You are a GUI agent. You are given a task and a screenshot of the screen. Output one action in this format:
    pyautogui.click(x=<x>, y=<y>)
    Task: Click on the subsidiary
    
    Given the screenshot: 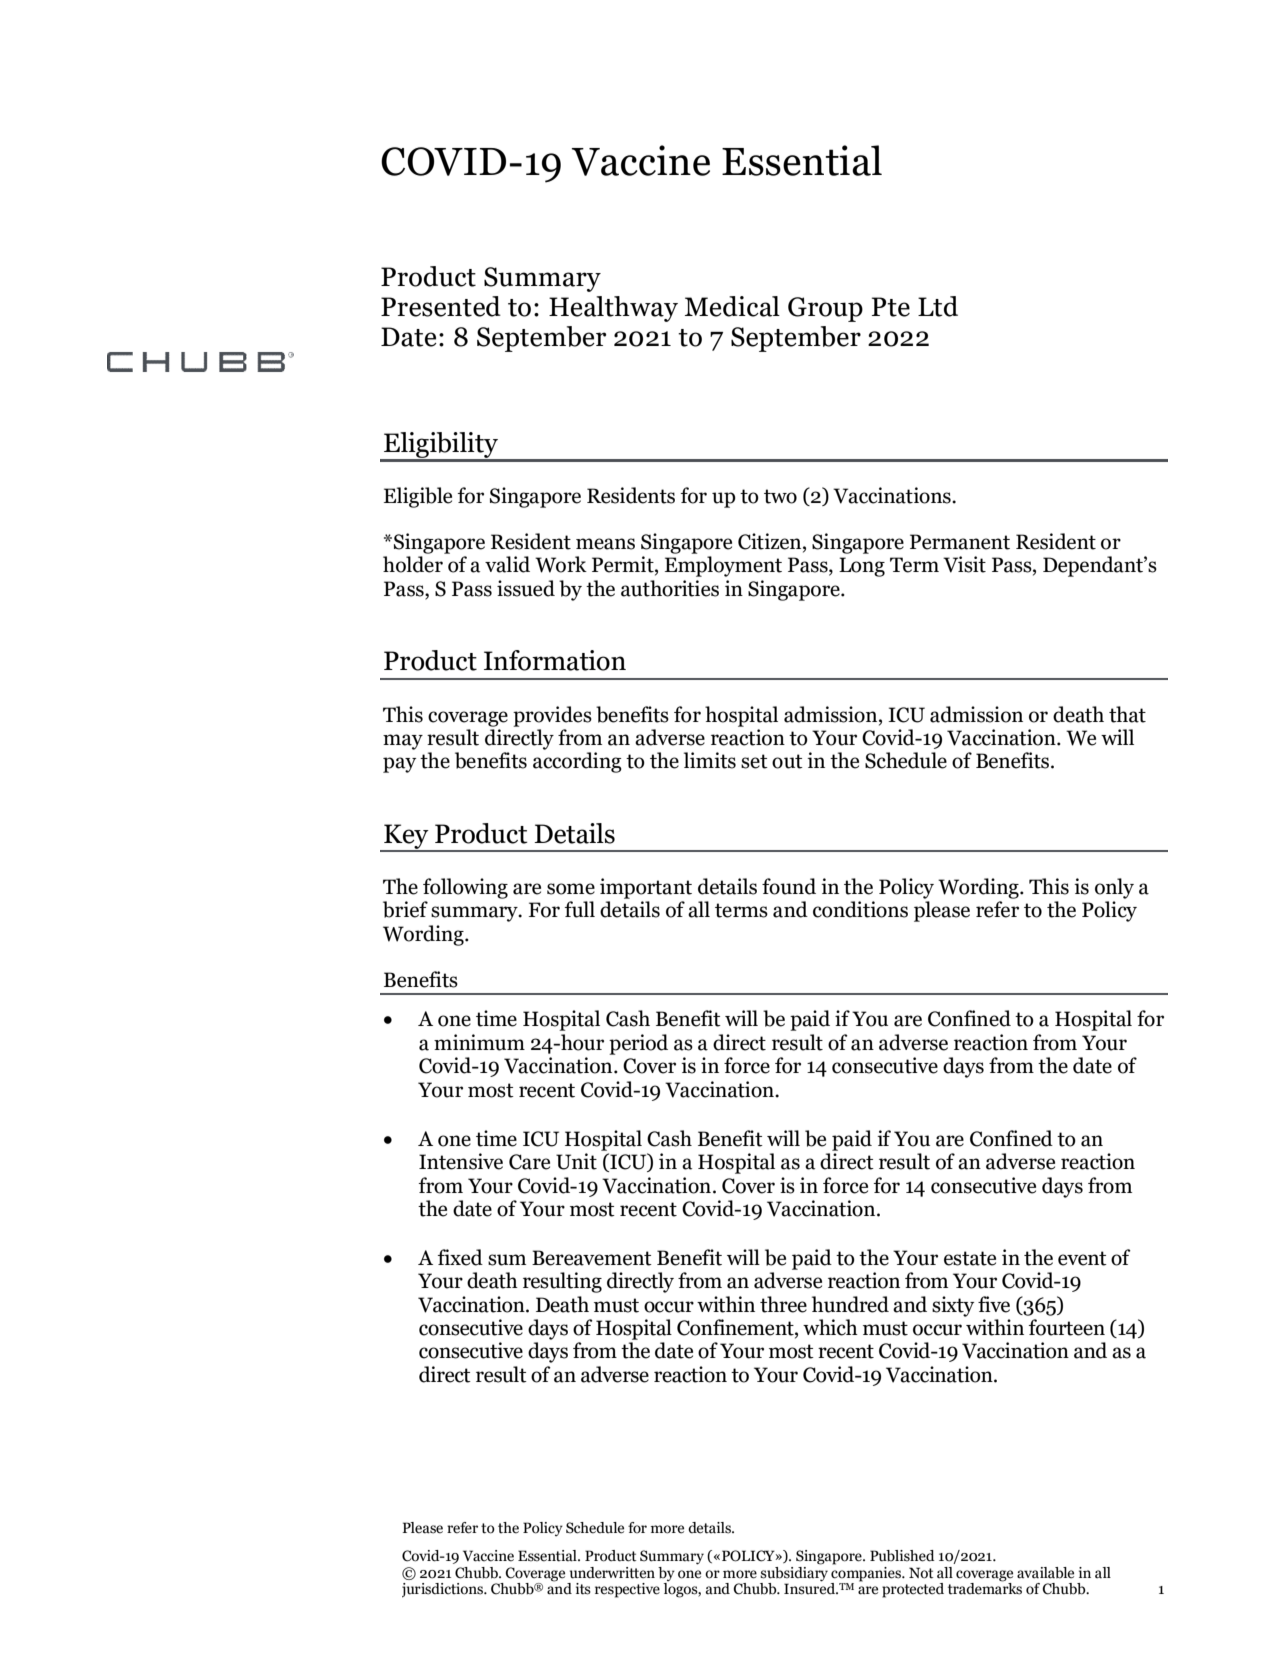 What is the action you would take?
    pyautogui.click(x=794, y=1573)
